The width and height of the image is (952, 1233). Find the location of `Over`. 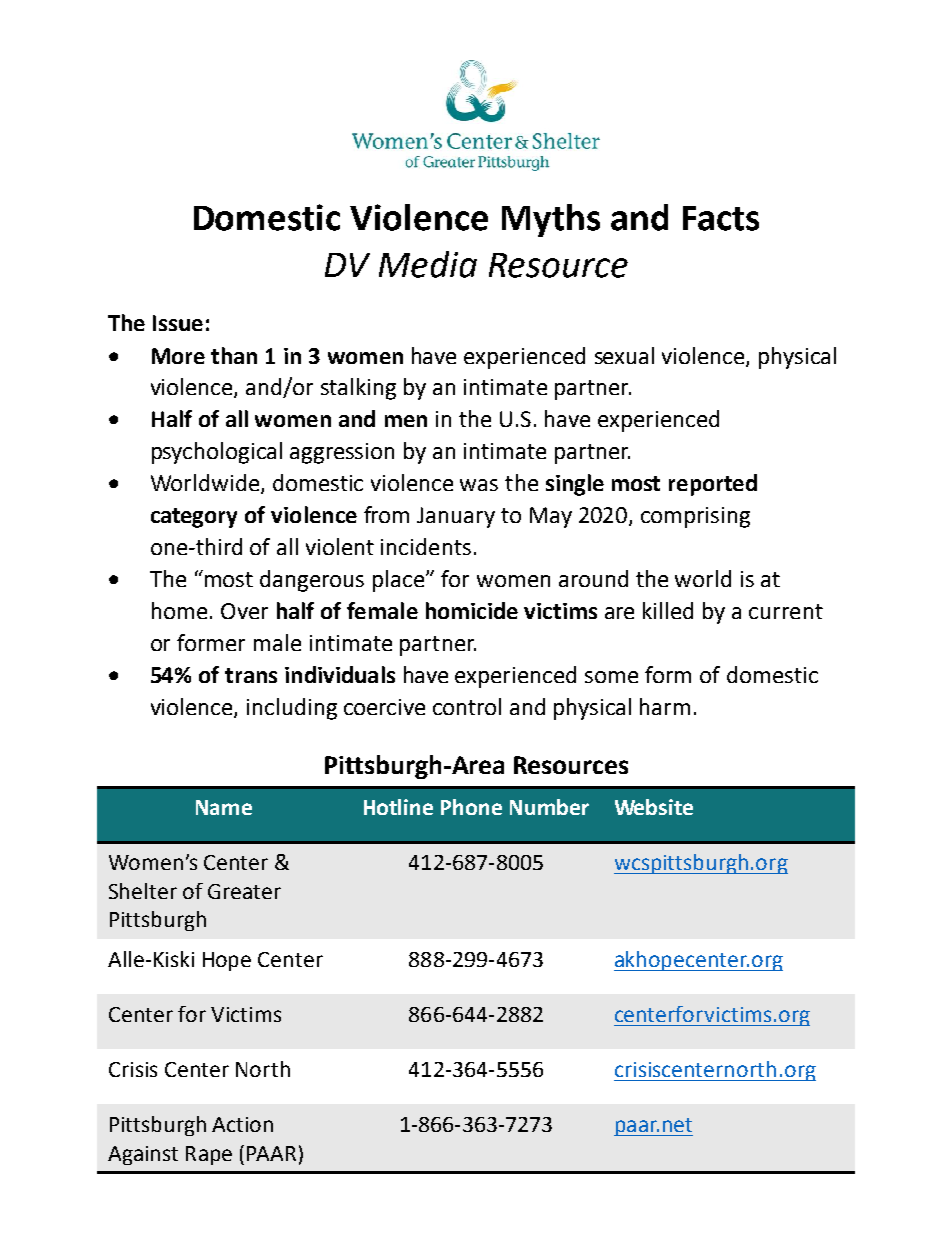

Over is located at coordinates (244, 611).
